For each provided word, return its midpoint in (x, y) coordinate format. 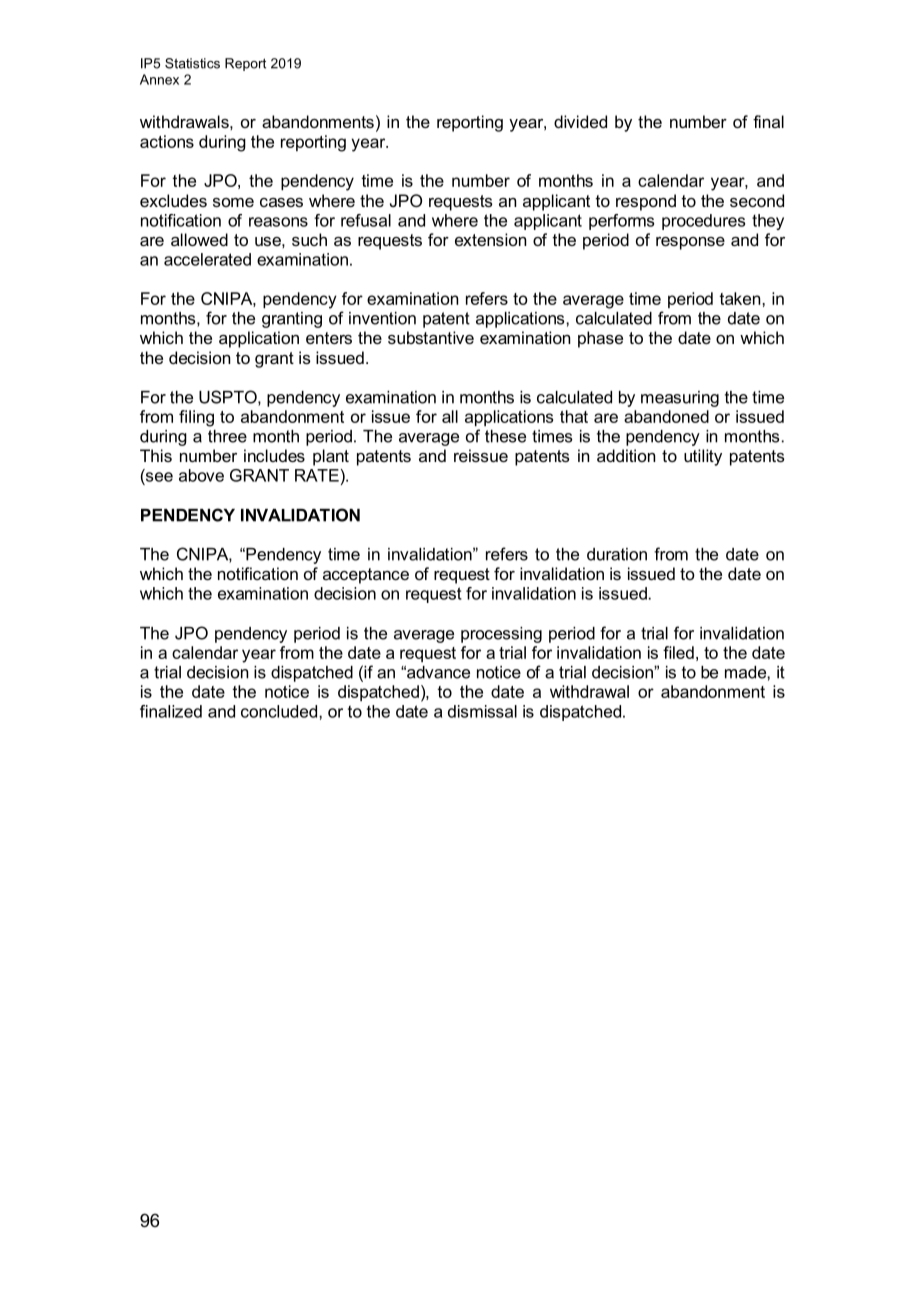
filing (196, 418)
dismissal (482, 711)
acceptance (366, 576)
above (201, 475)
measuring (680, 399)
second (757, 200)
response (690, 243)
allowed (199, 239)
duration (617, 554)
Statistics (192, 63)
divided (580, 121)
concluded (280, 711)
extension (490, 239)
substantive (431, 337)
